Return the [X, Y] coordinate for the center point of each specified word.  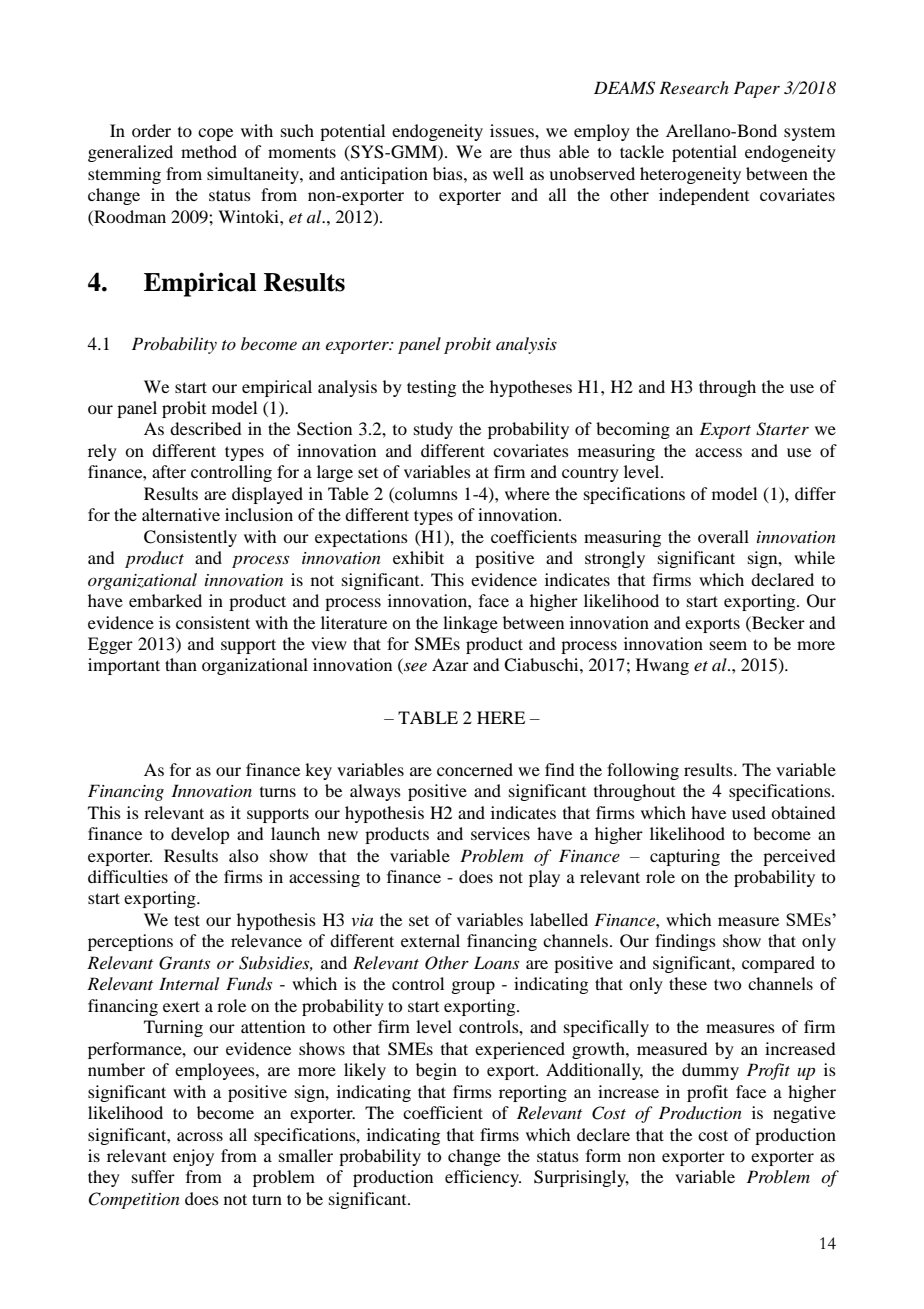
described [205, 428]
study [433, 430]
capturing [685, 857]
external [430, 940]
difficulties [128, 876]
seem [728, 645]
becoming [633, 430]
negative [804, 1114]
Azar [450, 664]
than [181, 664]
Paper [757, 89]
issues [513, 130]
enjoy [193, 1157]
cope [215, 134]
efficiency [483, 1178]
